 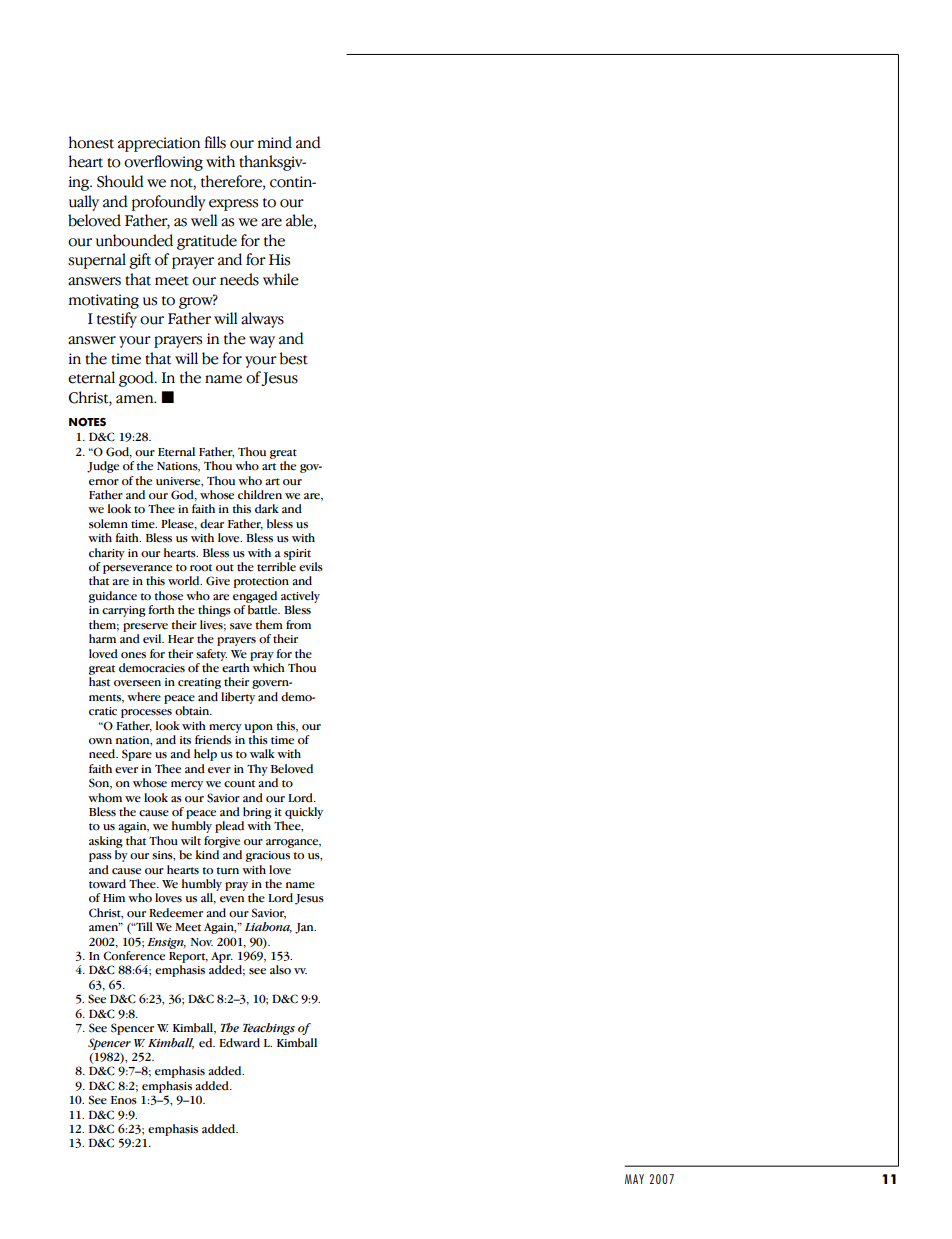 What do you see at coordinates (304, 813) in the document?
I see `quickly` at bounding box center [304, 813].
